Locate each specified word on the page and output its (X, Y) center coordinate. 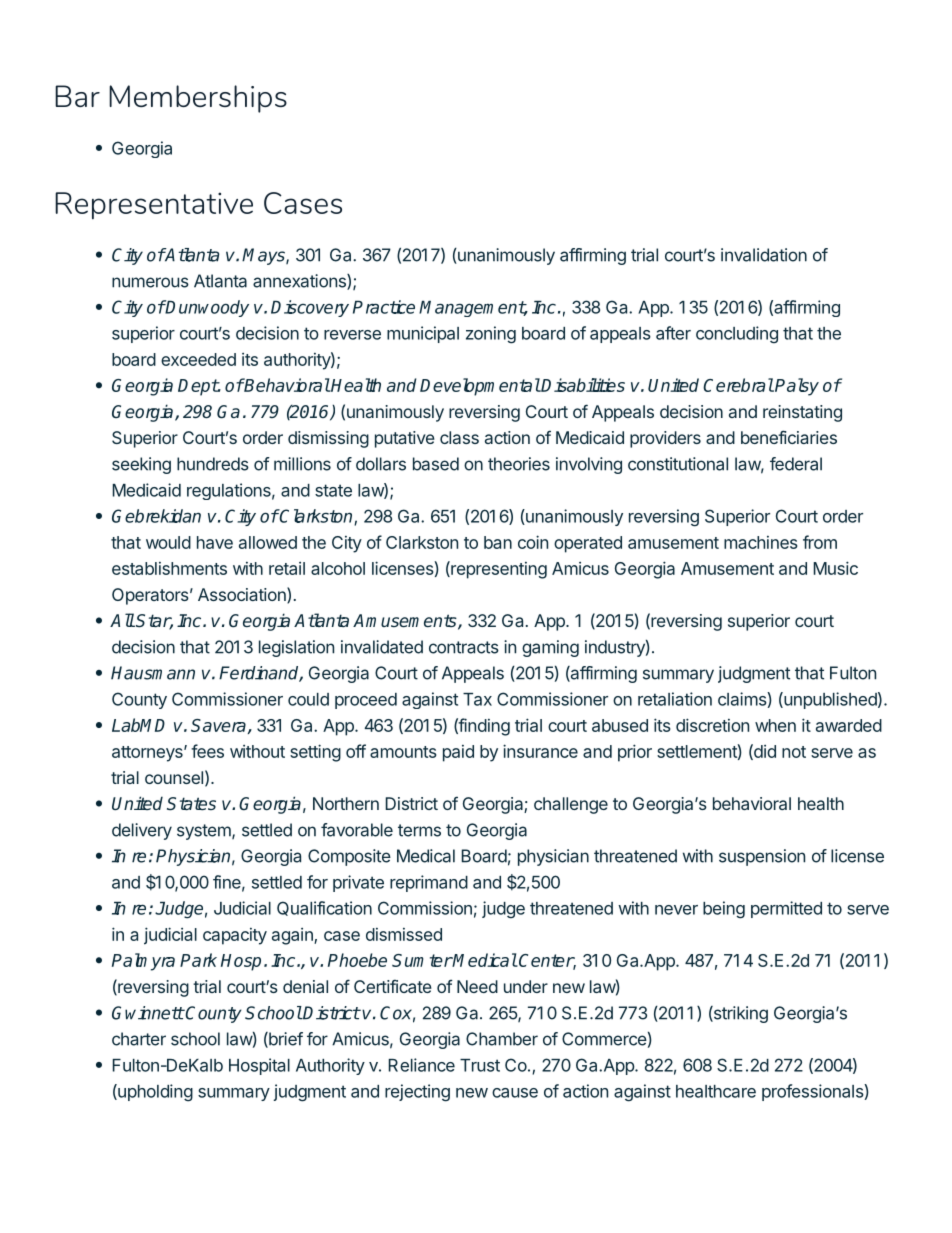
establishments (169, 568)
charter (139, 1039)
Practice (384, 307)
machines (761, 542)
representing (498, 570)
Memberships (198, 99)
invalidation (764, 255)
